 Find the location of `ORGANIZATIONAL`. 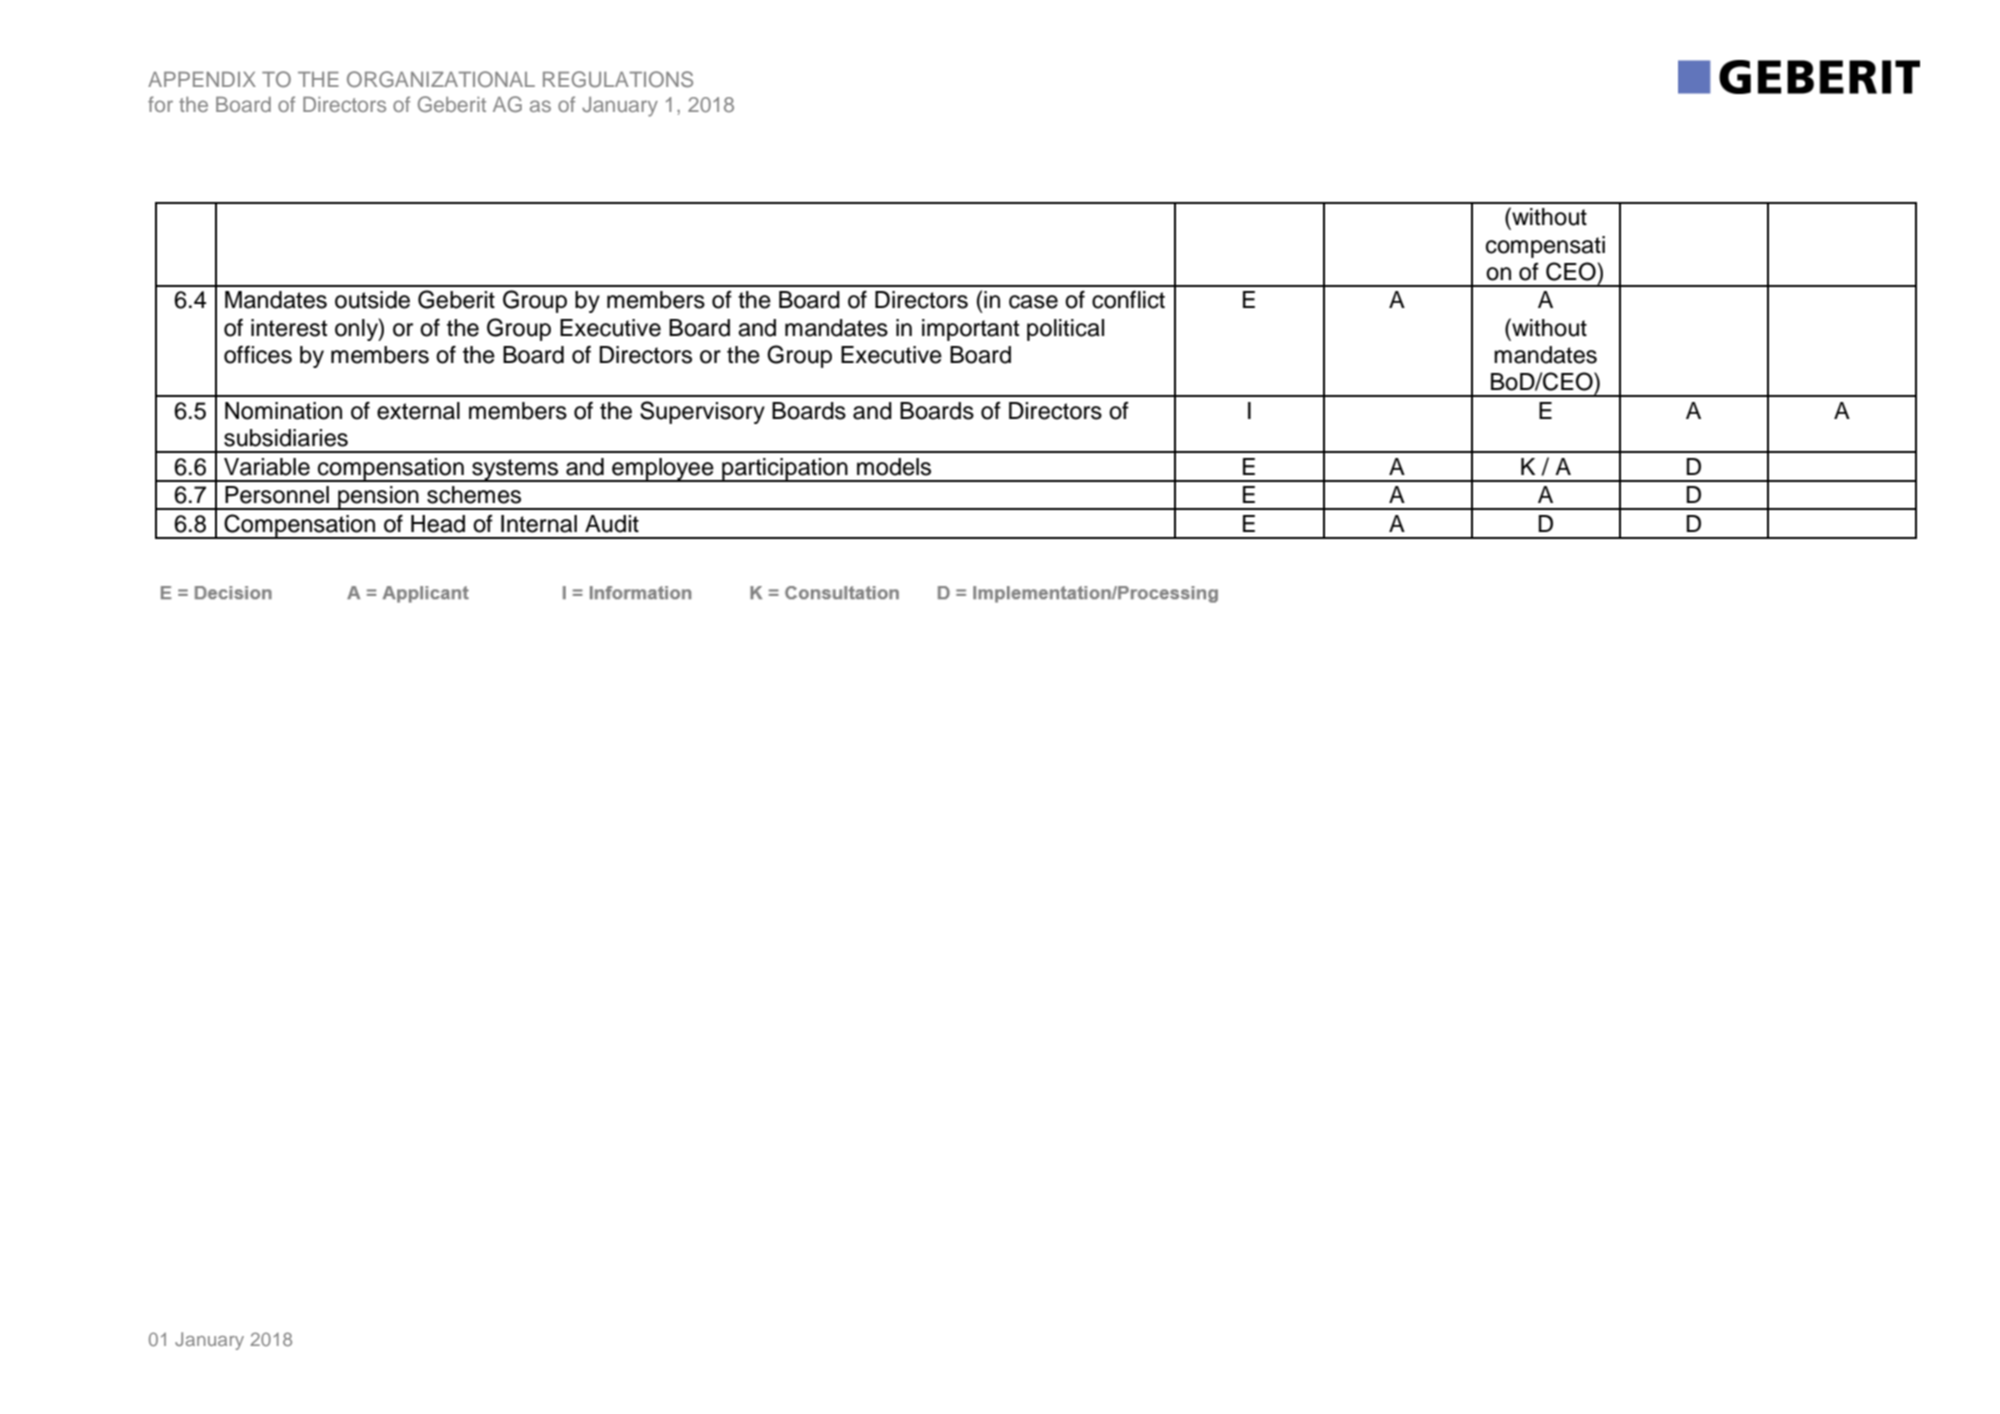

ORGANIZATIONAL is located at coordinates (441, 79).
